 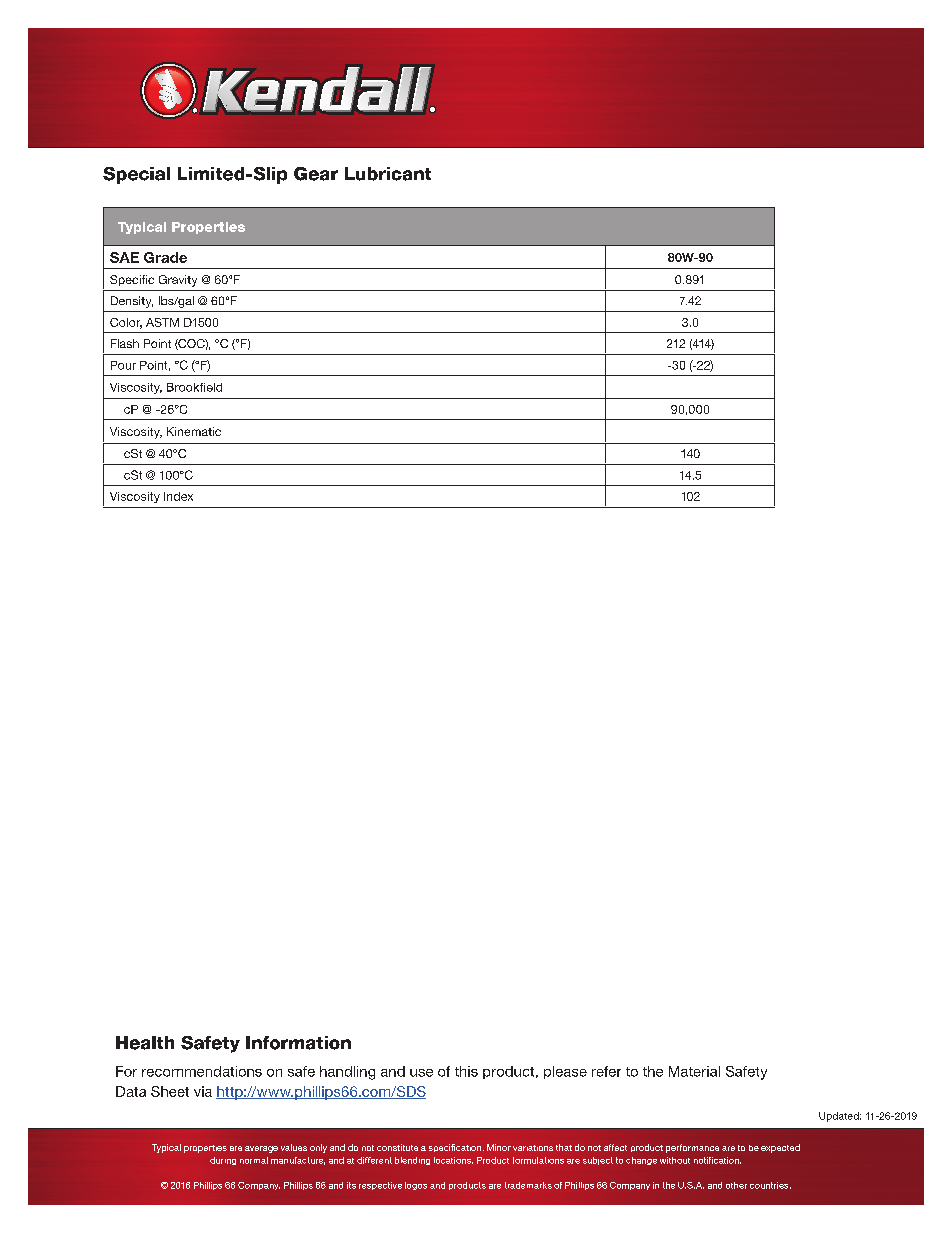 I want to click on Gear, so click(x=316, y=174).
